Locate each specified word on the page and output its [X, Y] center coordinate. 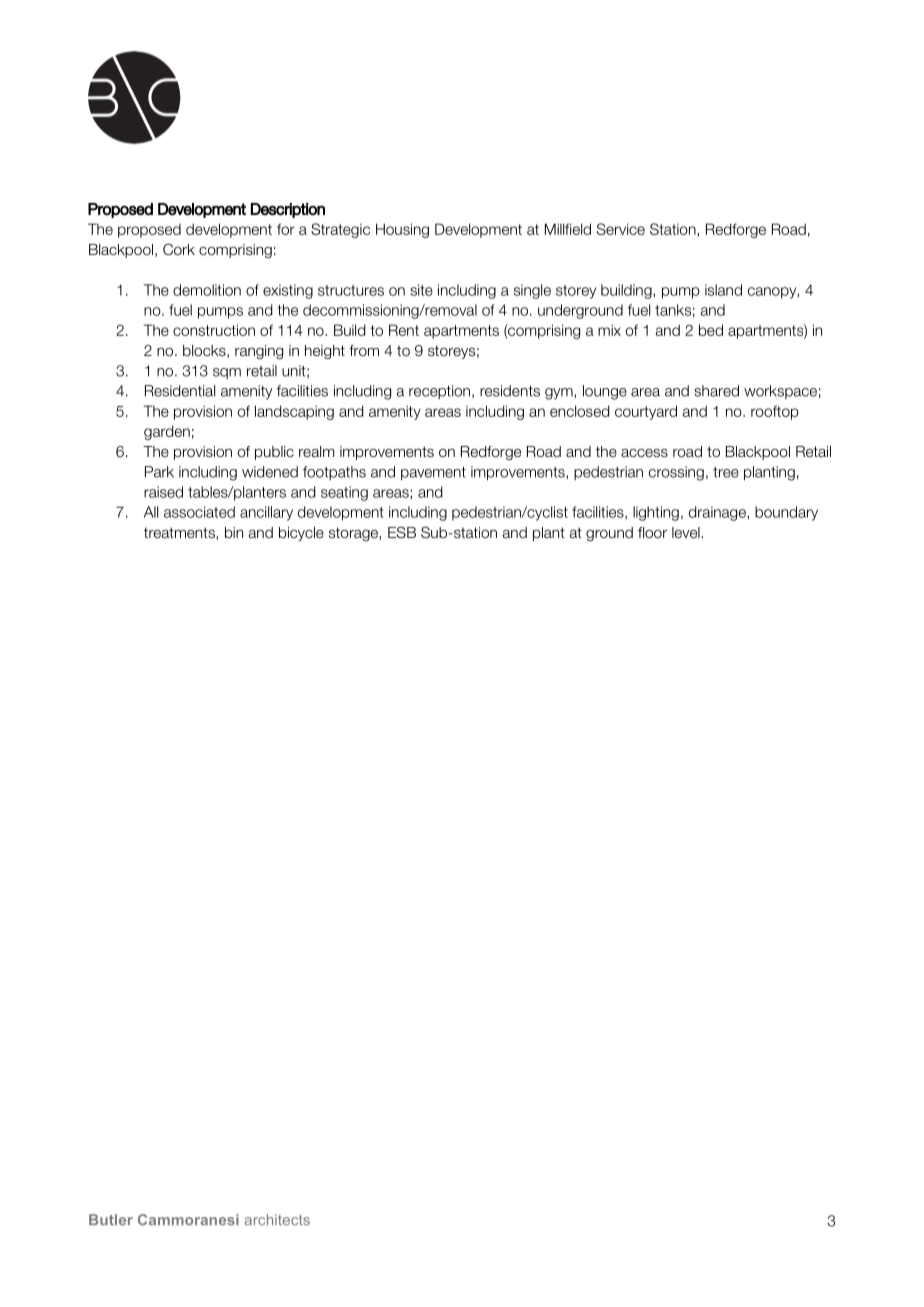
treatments [180, 533]
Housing [402, 230]
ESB [402, 532]
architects [277, 1220]
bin [234, 532]
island [723, 290]
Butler [111, 1220]
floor [652, 532]
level [687, 532]
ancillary [266, 513]
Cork [179, 249]
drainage [718, 513]
